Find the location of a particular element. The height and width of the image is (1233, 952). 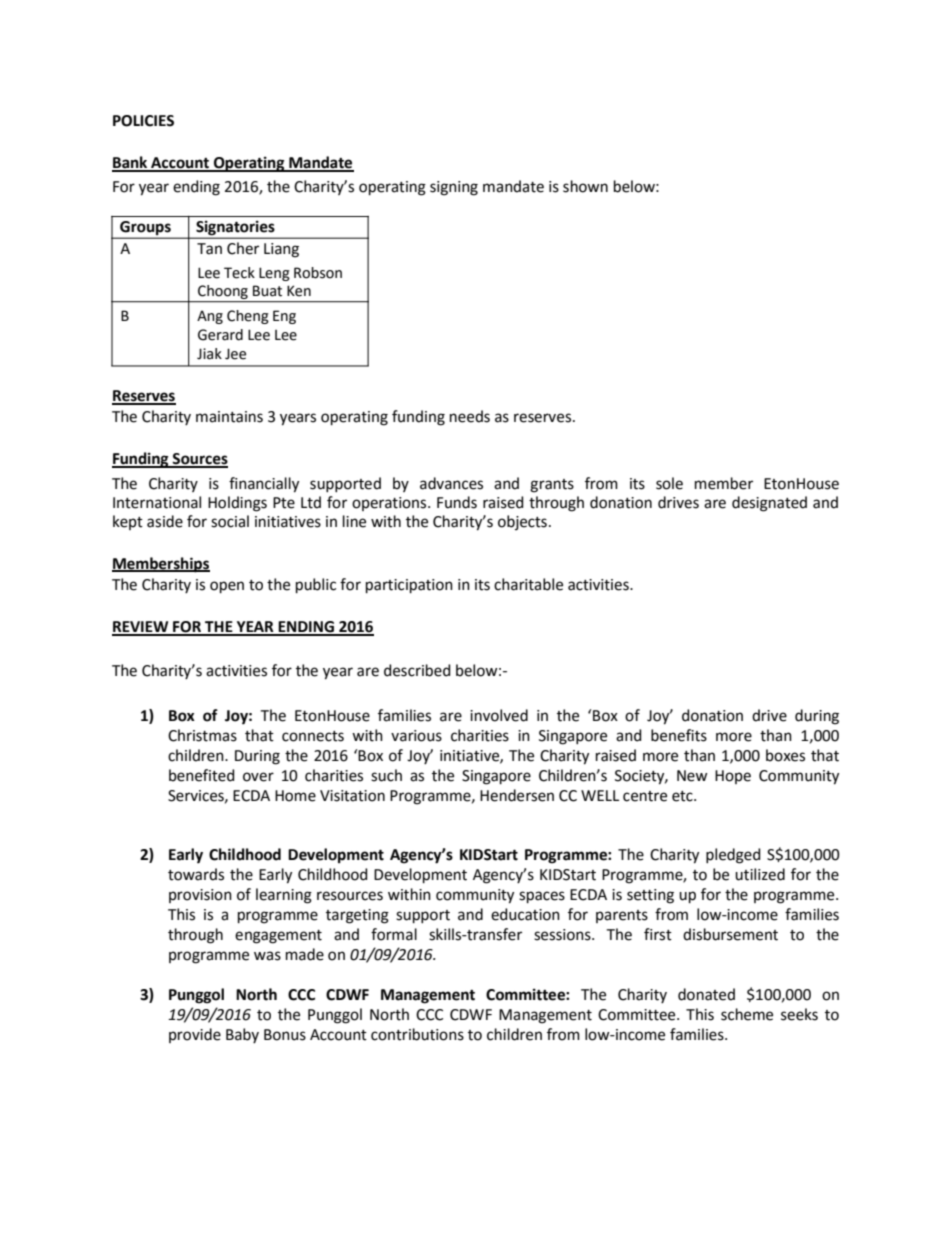

sole is located at coordinates (669, 483).
